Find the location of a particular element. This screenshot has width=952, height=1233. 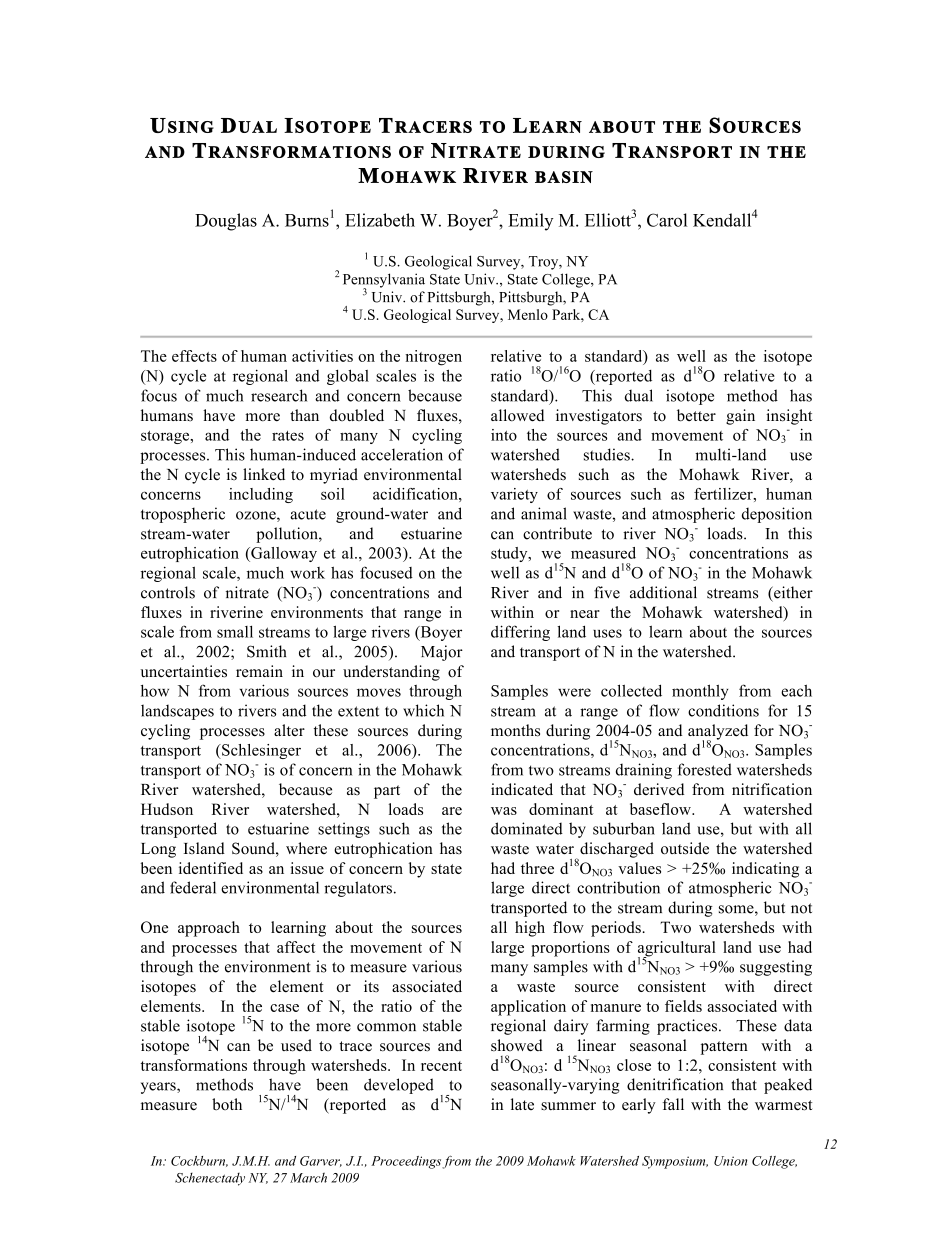

late is located at coordinates (522, 1104).
